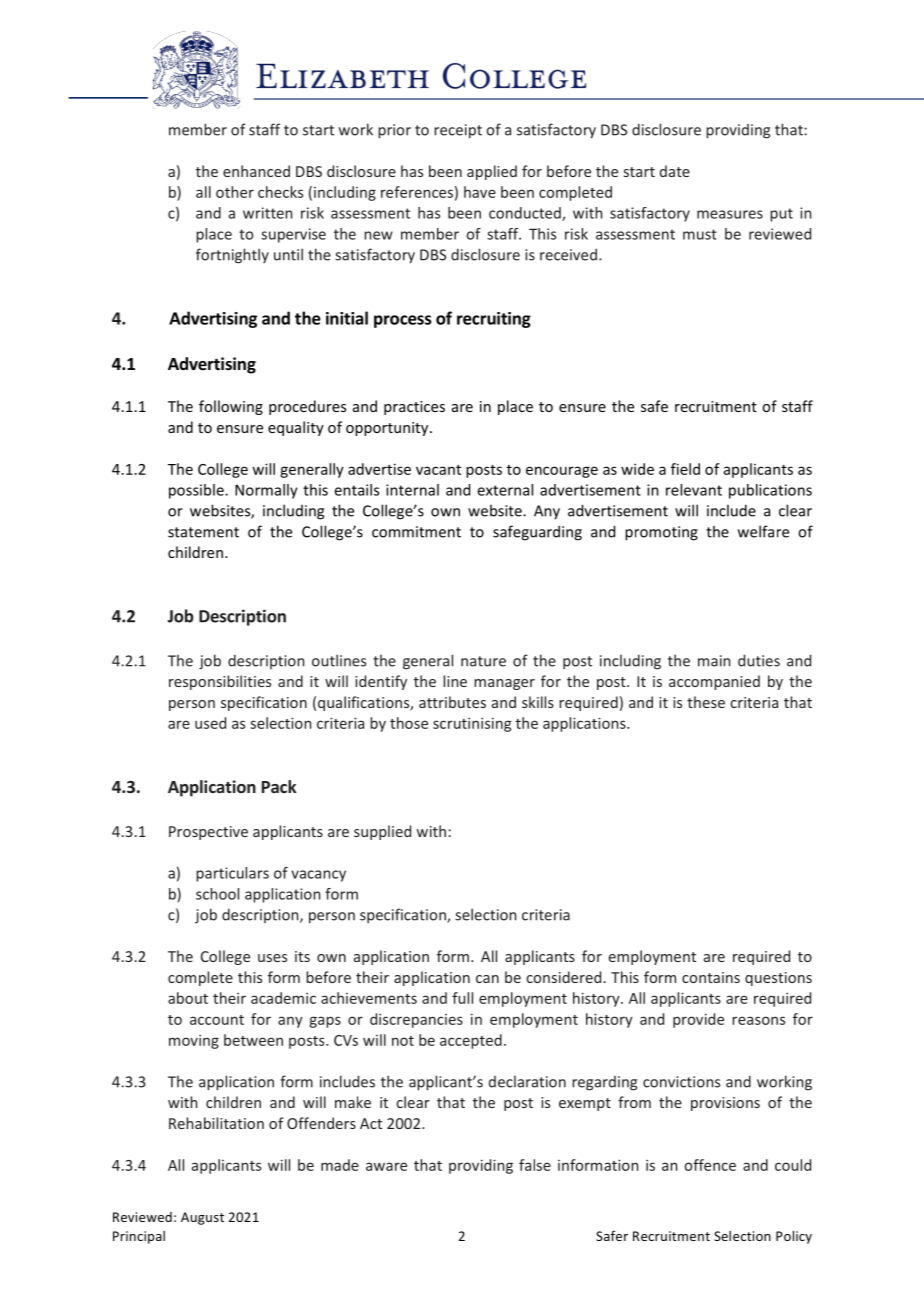 This screenshot has width=924, height=1308. What do you see at coordinates (414, 408) in the screenshot?
I see `practices` at bounding box center [414, 408].
